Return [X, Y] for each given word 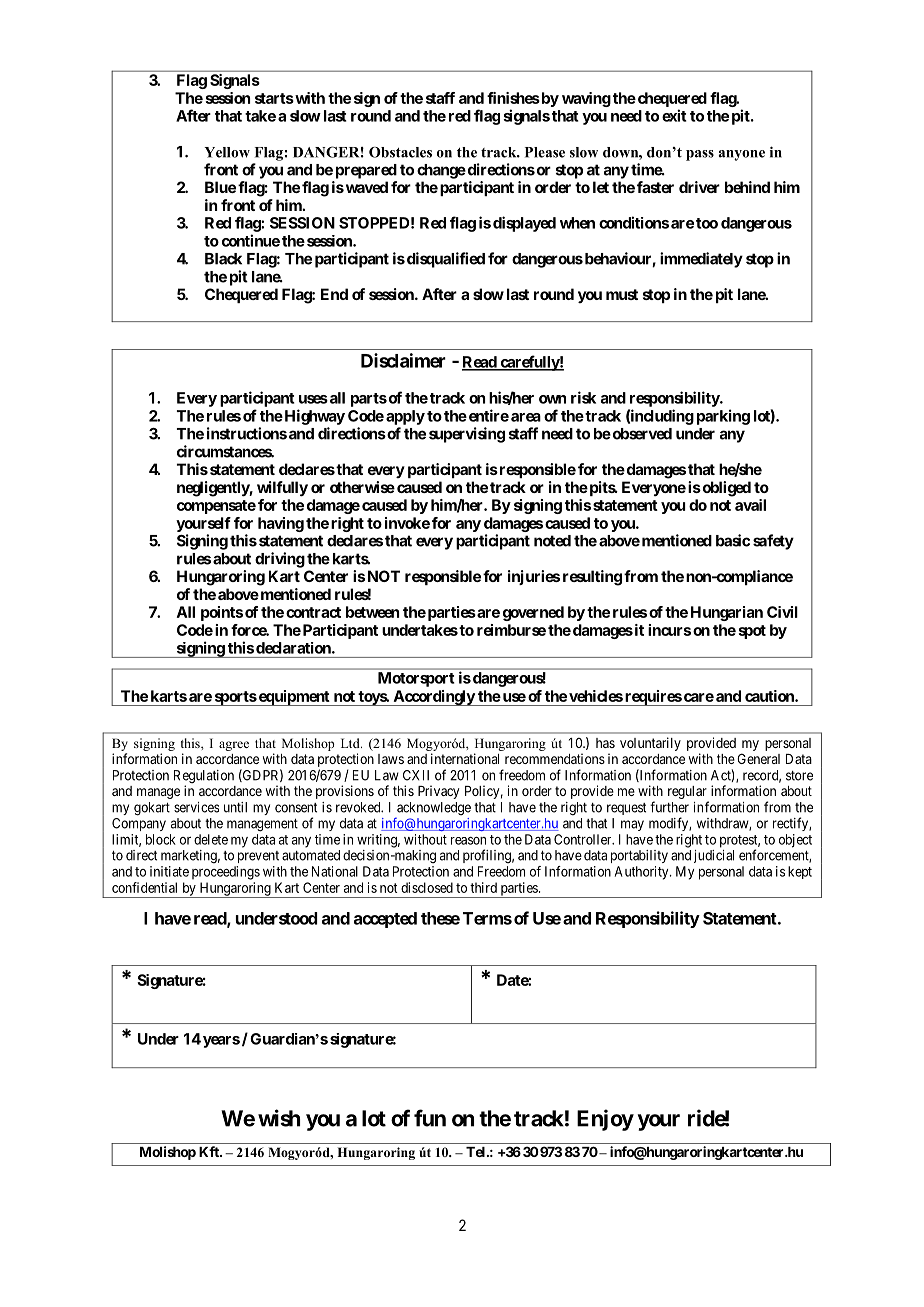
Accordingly [433, 698]
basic [733, 540]
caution [770, 696]
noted [552, 541]
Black [223, 259]
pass [700, 155]
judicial [714, 856]
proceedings [226, 873]
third [483, 887]
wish [279, 1118]
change [441, 171]
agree [234, 746]
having [281, 524]
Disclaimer [403, 360]
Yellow [227, 152]
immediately [701, 260]
